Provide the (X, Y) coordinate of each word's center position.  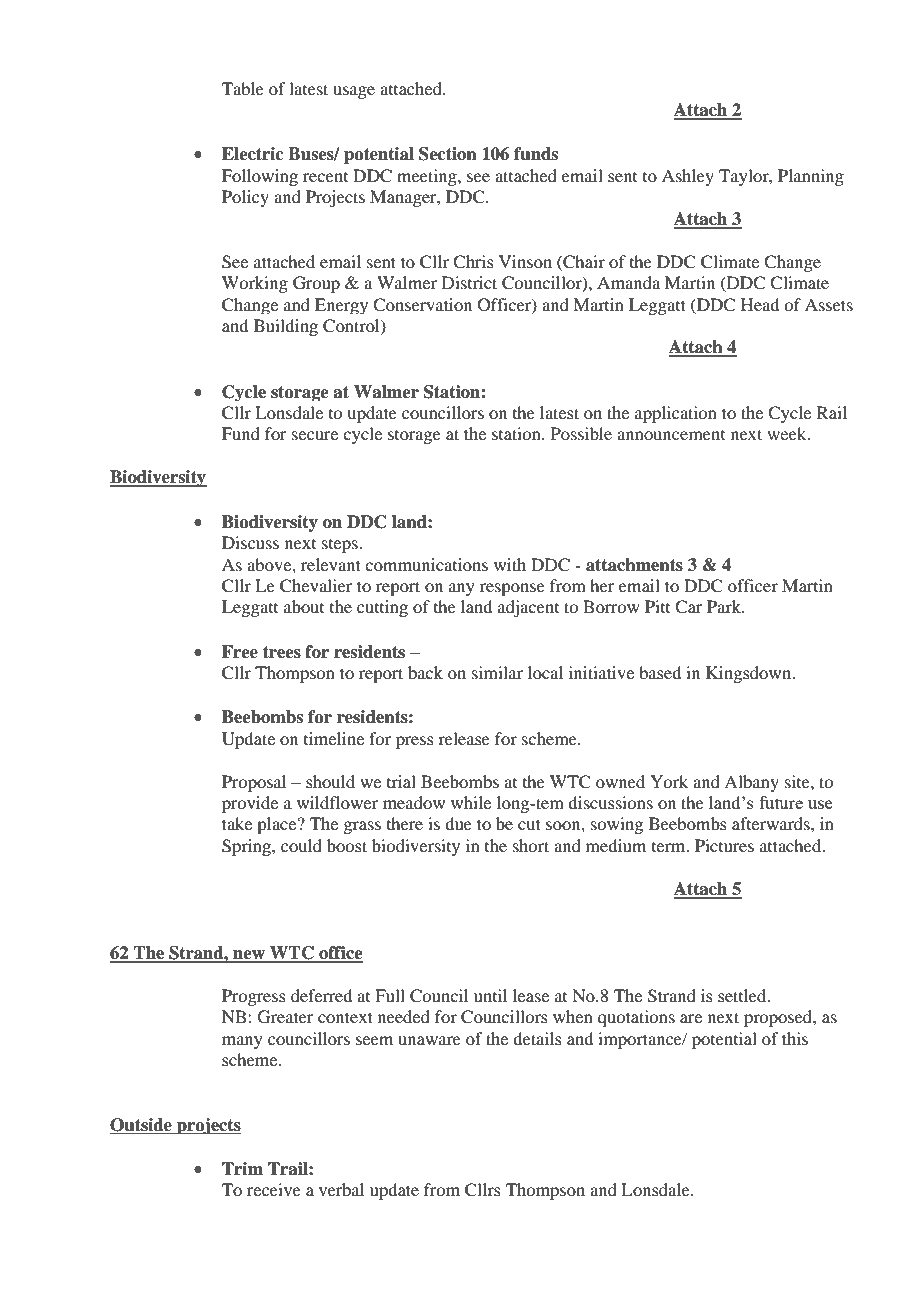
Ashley (688, 177)
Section (448, 154)
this (795, 1038)
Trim (242, 1168)
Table (243, 88)
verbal (341, 1189)
